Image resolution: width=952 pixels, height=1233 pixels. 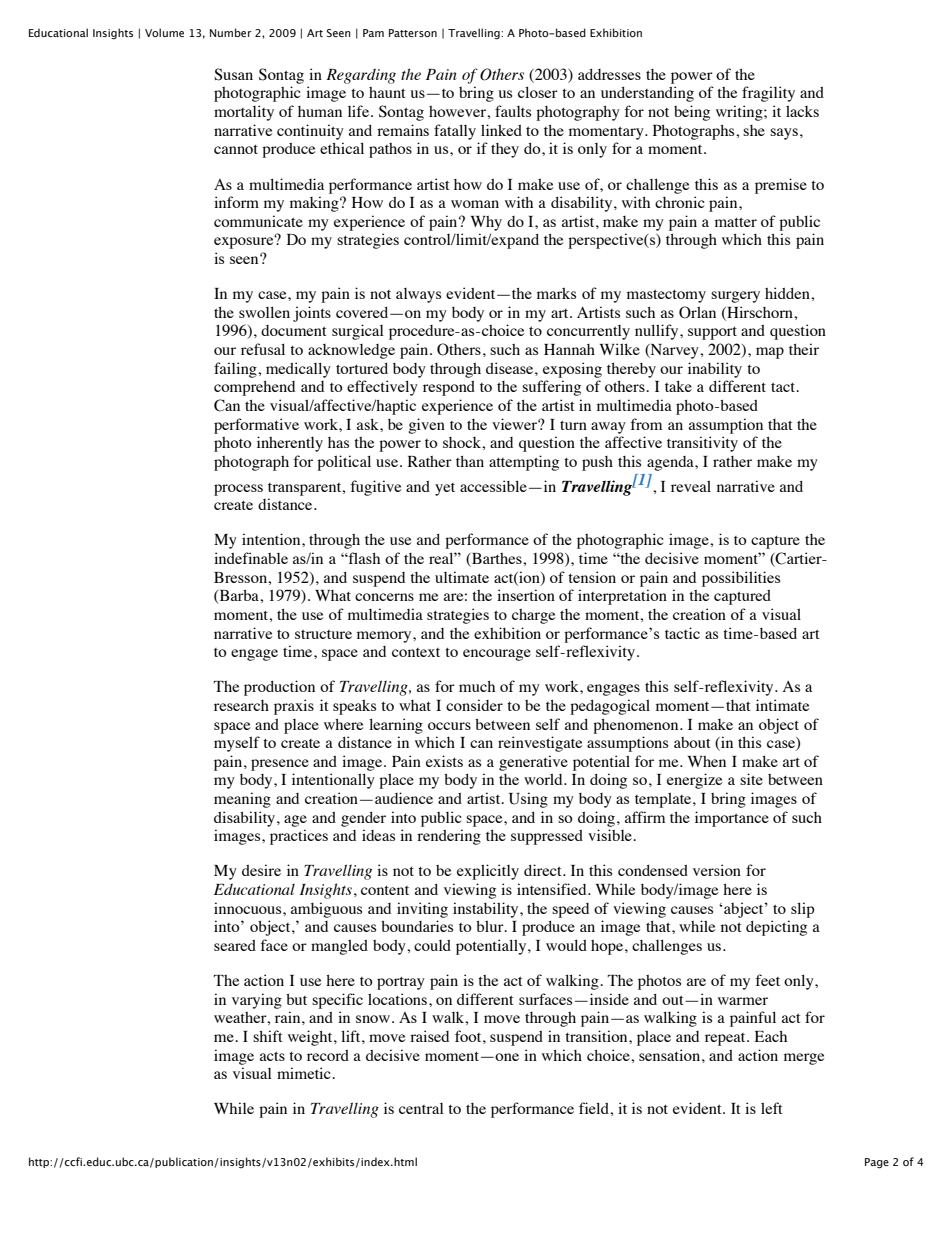 What do you see at coordinates (741, 579) in the screenshot?
I see `possibilities` at bounding box center [741, 579].
